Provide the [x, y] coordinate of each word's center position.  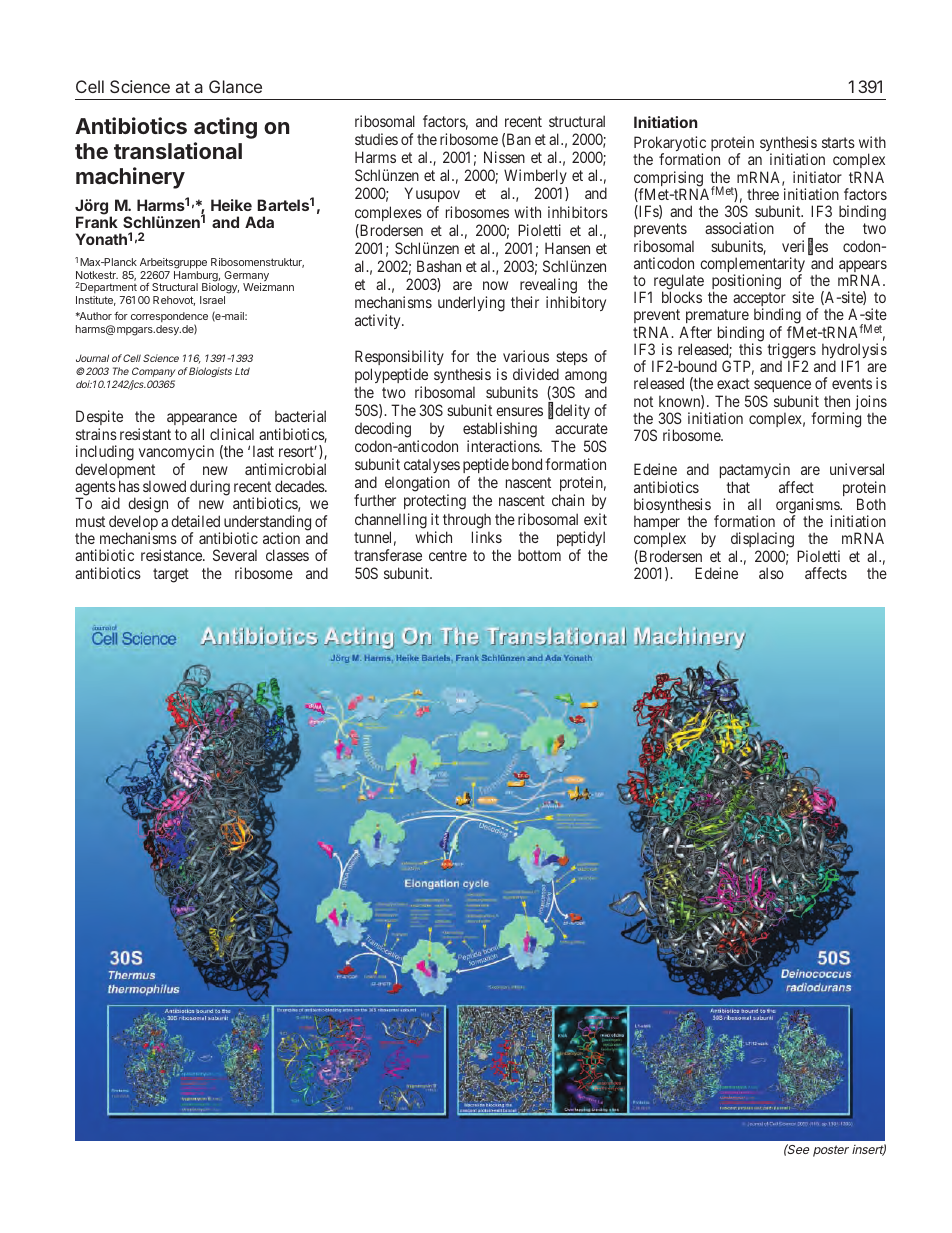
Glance [235, 86]
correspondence [169, 318]
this [750, 349]
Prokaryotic [670, 145]
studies [376, 139]
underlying [471, 304]
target [171, 575]
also [771, 573]
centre [448, 555]
